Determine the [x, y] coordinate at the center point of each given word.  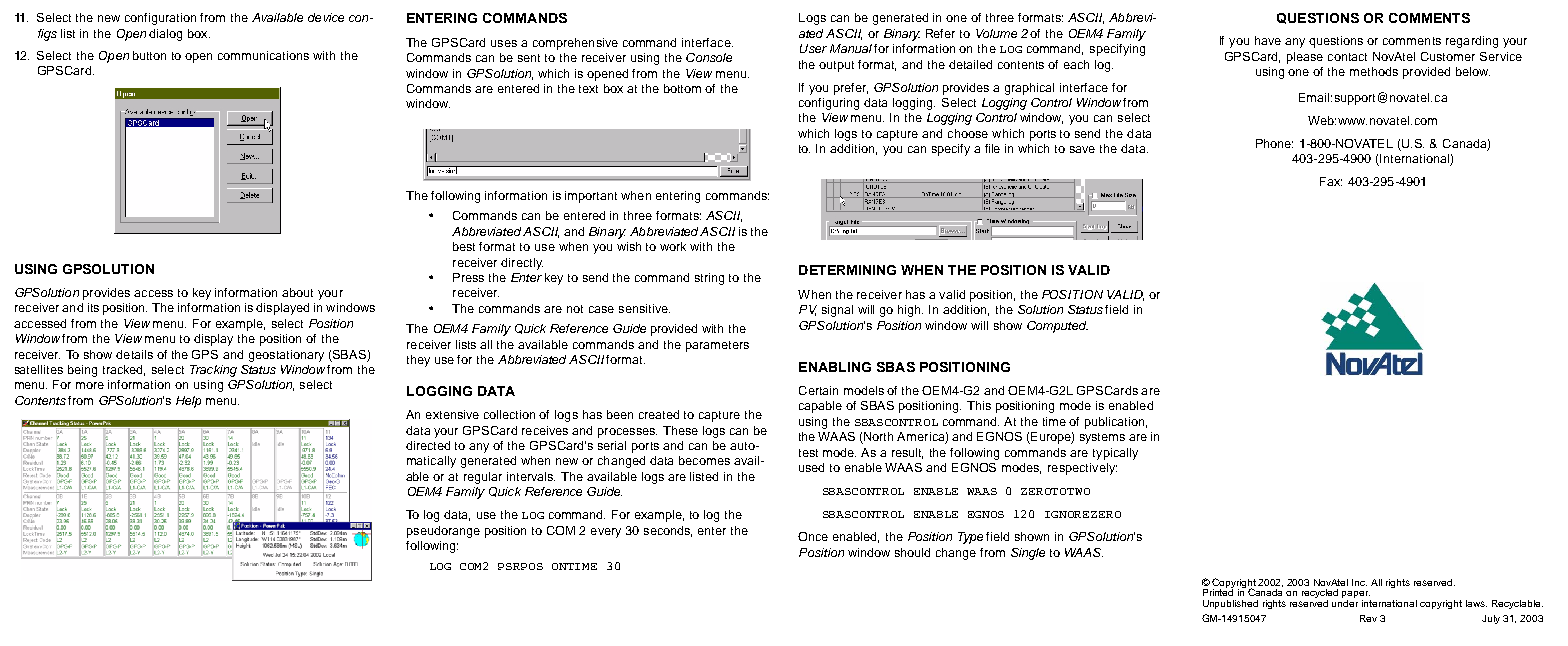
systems [1102, 438]
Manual [851, 48]
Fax [1331, 181]
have [1268, 40]
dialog [165, 35]
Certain [818, 390]
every [606, 533]
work [673, 246]
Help [188, 402]
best [464, 246]
